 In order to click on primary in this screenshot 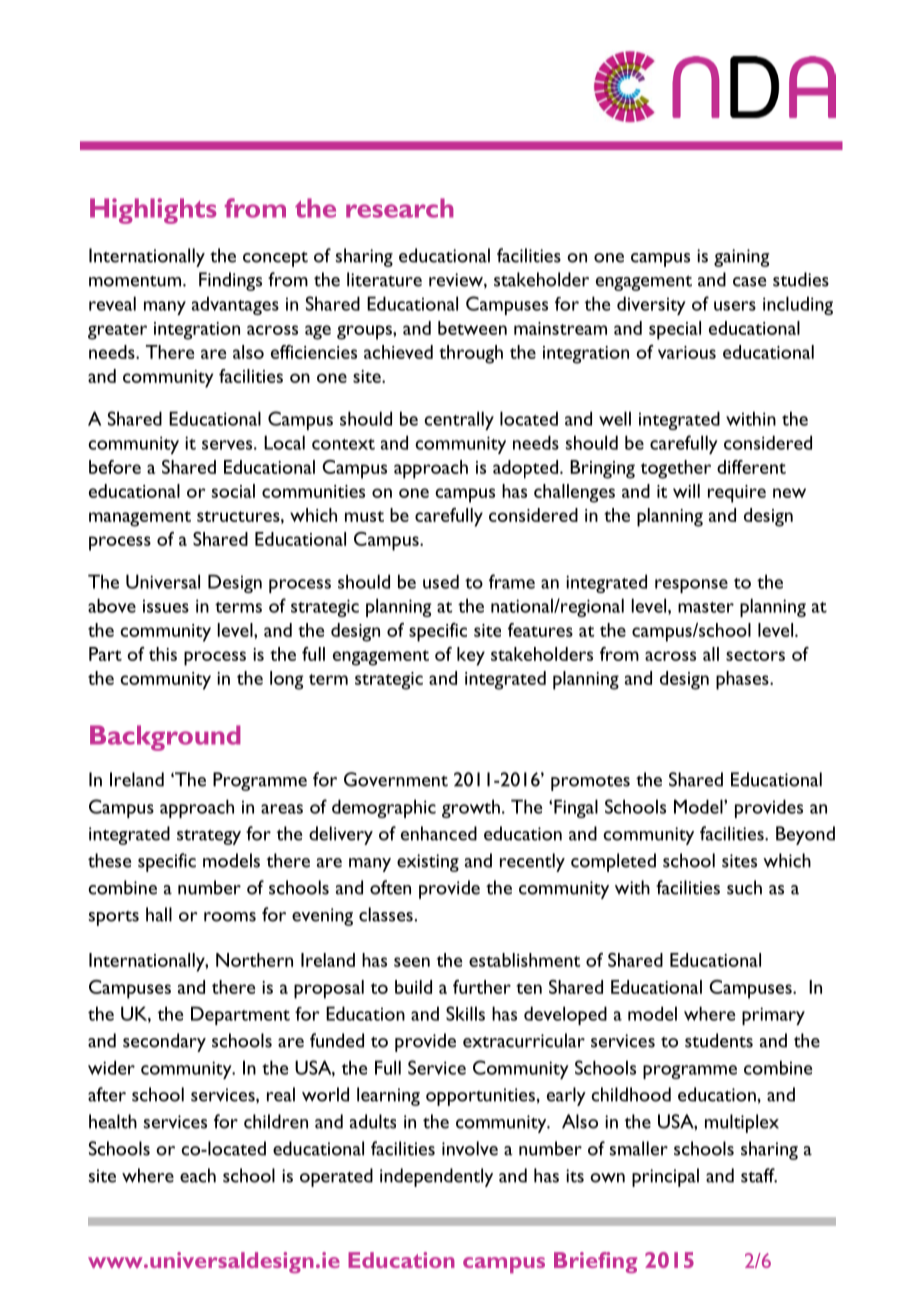, I will do `click(773, 1016)`.
